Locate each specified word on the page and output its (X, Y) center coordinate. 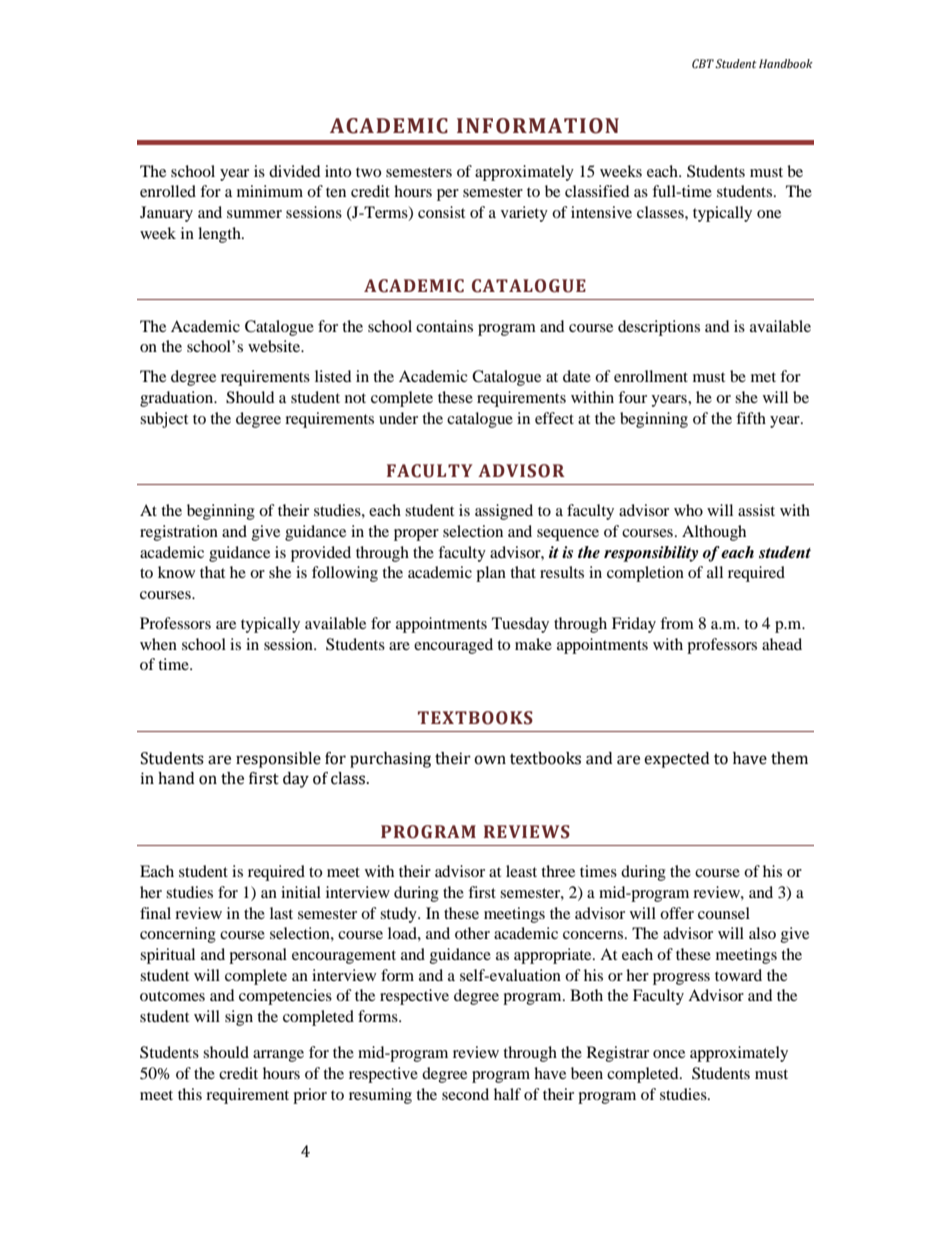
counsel (724, 913)
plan (491, 574)
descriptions (659, 328)
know (176, 572)
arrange (278, 1056)
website (275, 346)
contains (444, 326)
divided (295, 171)
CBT (703, 63)
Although (714, 533)
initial (301, 892)
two (368, 172)
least (521, 871)
